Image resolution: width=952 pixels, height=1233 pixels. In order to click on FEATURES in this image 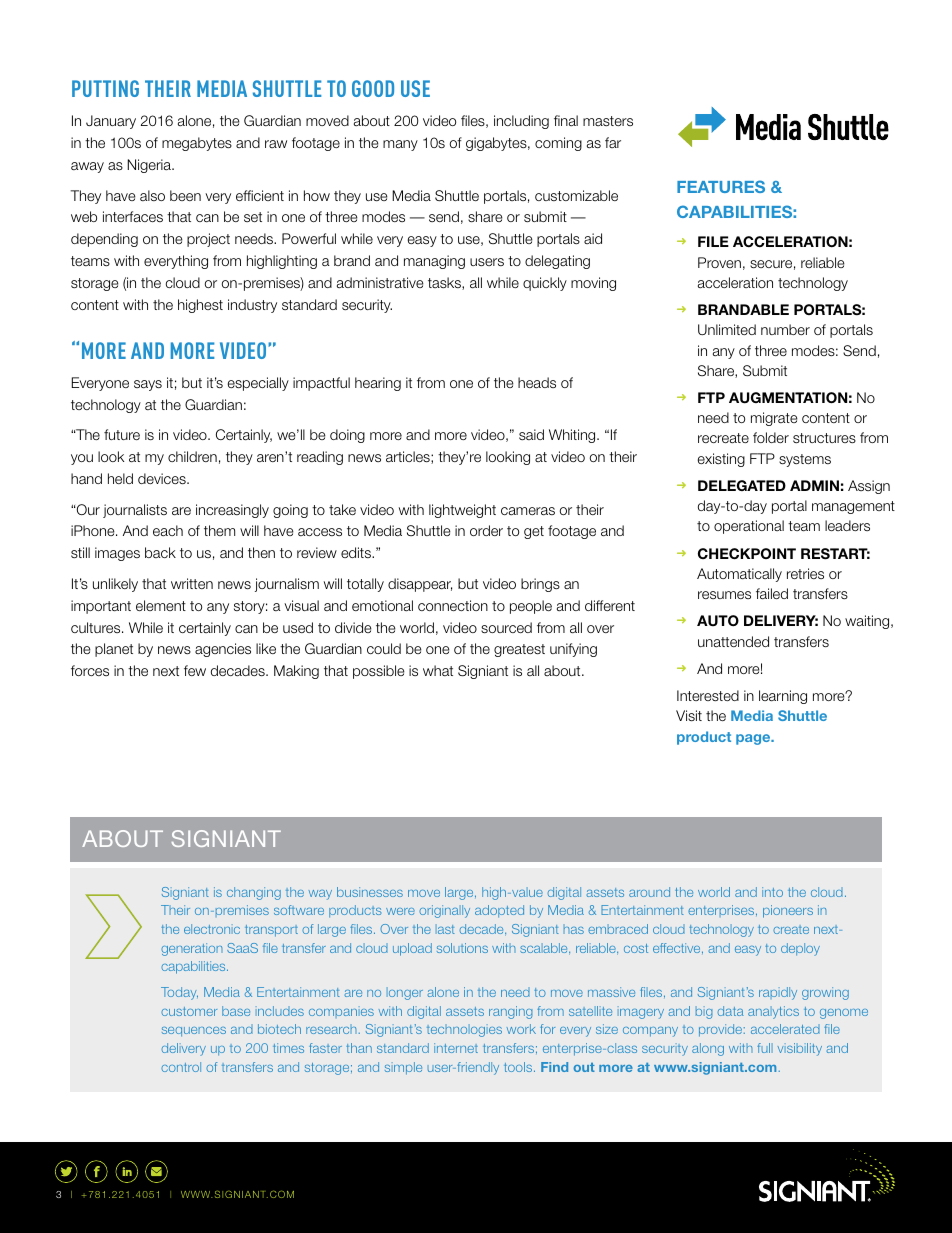, I will do `click(721, 186)`.
